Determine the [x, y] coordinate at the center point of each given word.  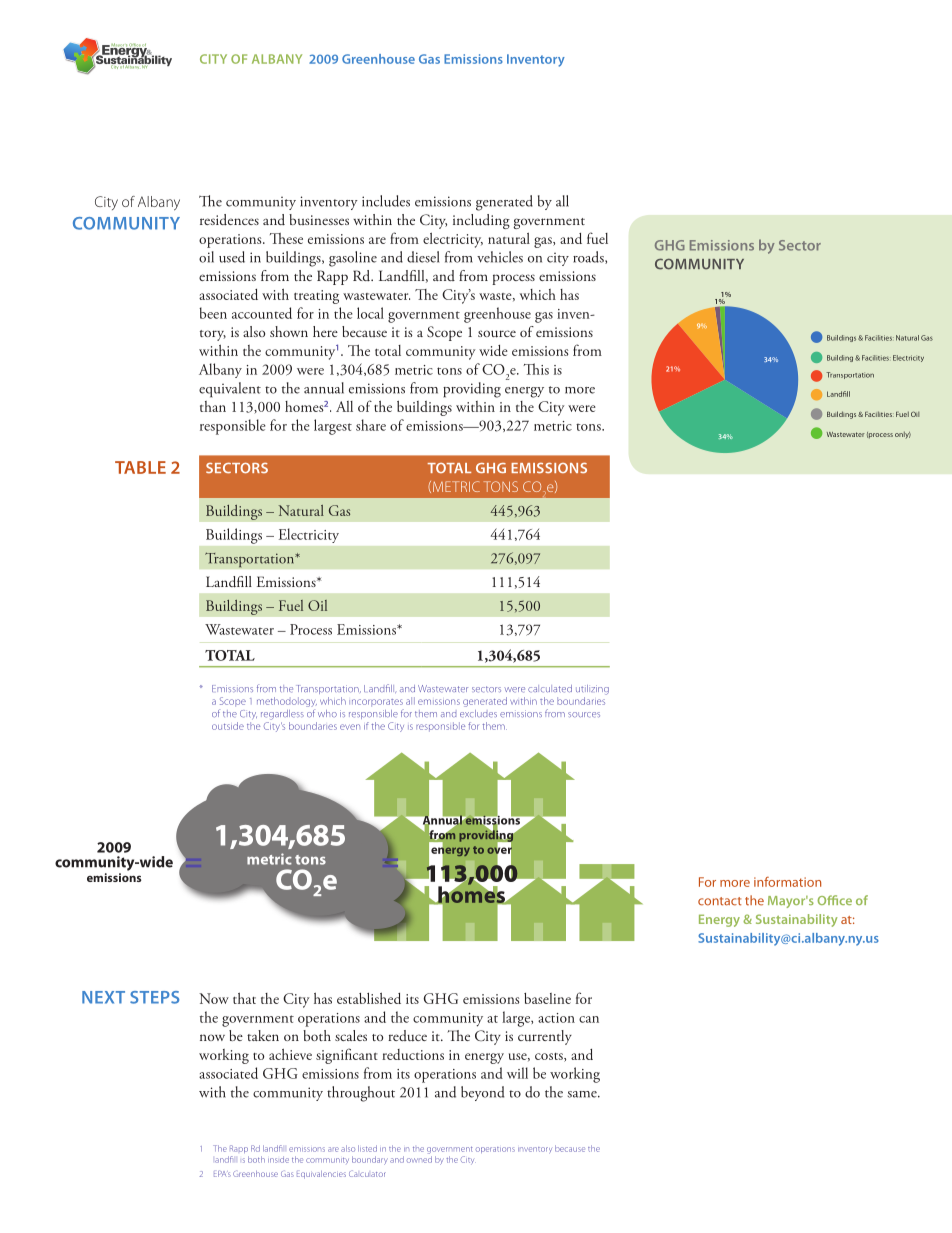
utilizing [592, 690]
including [481, 221]
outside [228, 726]
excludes [478, 714]
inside [278, 1159]
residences [229, 219]
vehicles [500, 257]
